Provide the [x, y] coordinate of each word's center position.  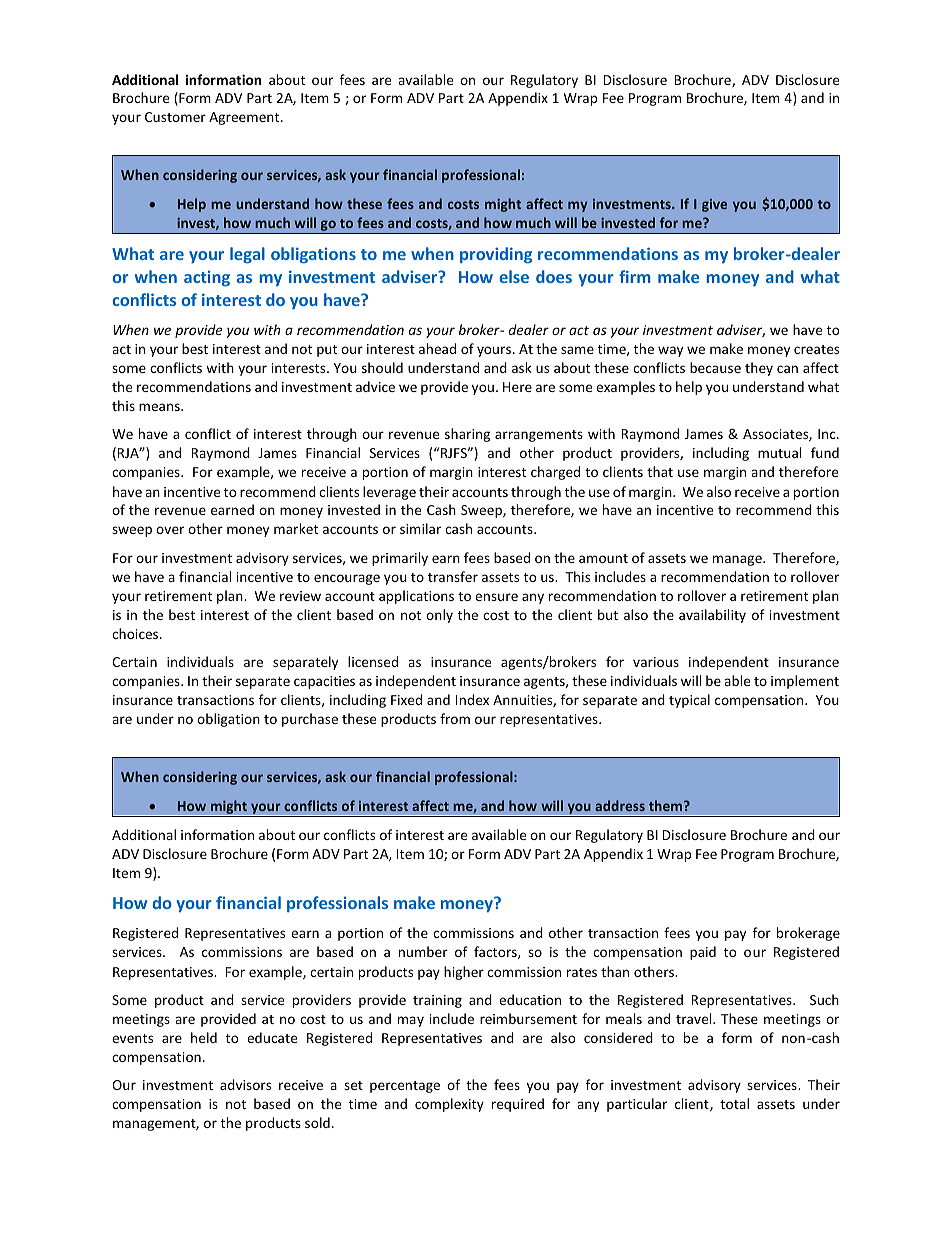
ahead [437, 348]
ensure [496, 597]
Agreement [245, 118]
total [734, 1103]
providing [496, 255]
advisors [245, 1084]
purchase [310, 720]
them [667, 805]
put [327, 351]
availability [712, 616]
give [714, 205]
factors [496, 952]
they [759, 369]
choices [136, 633]
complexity [449, 1105]
